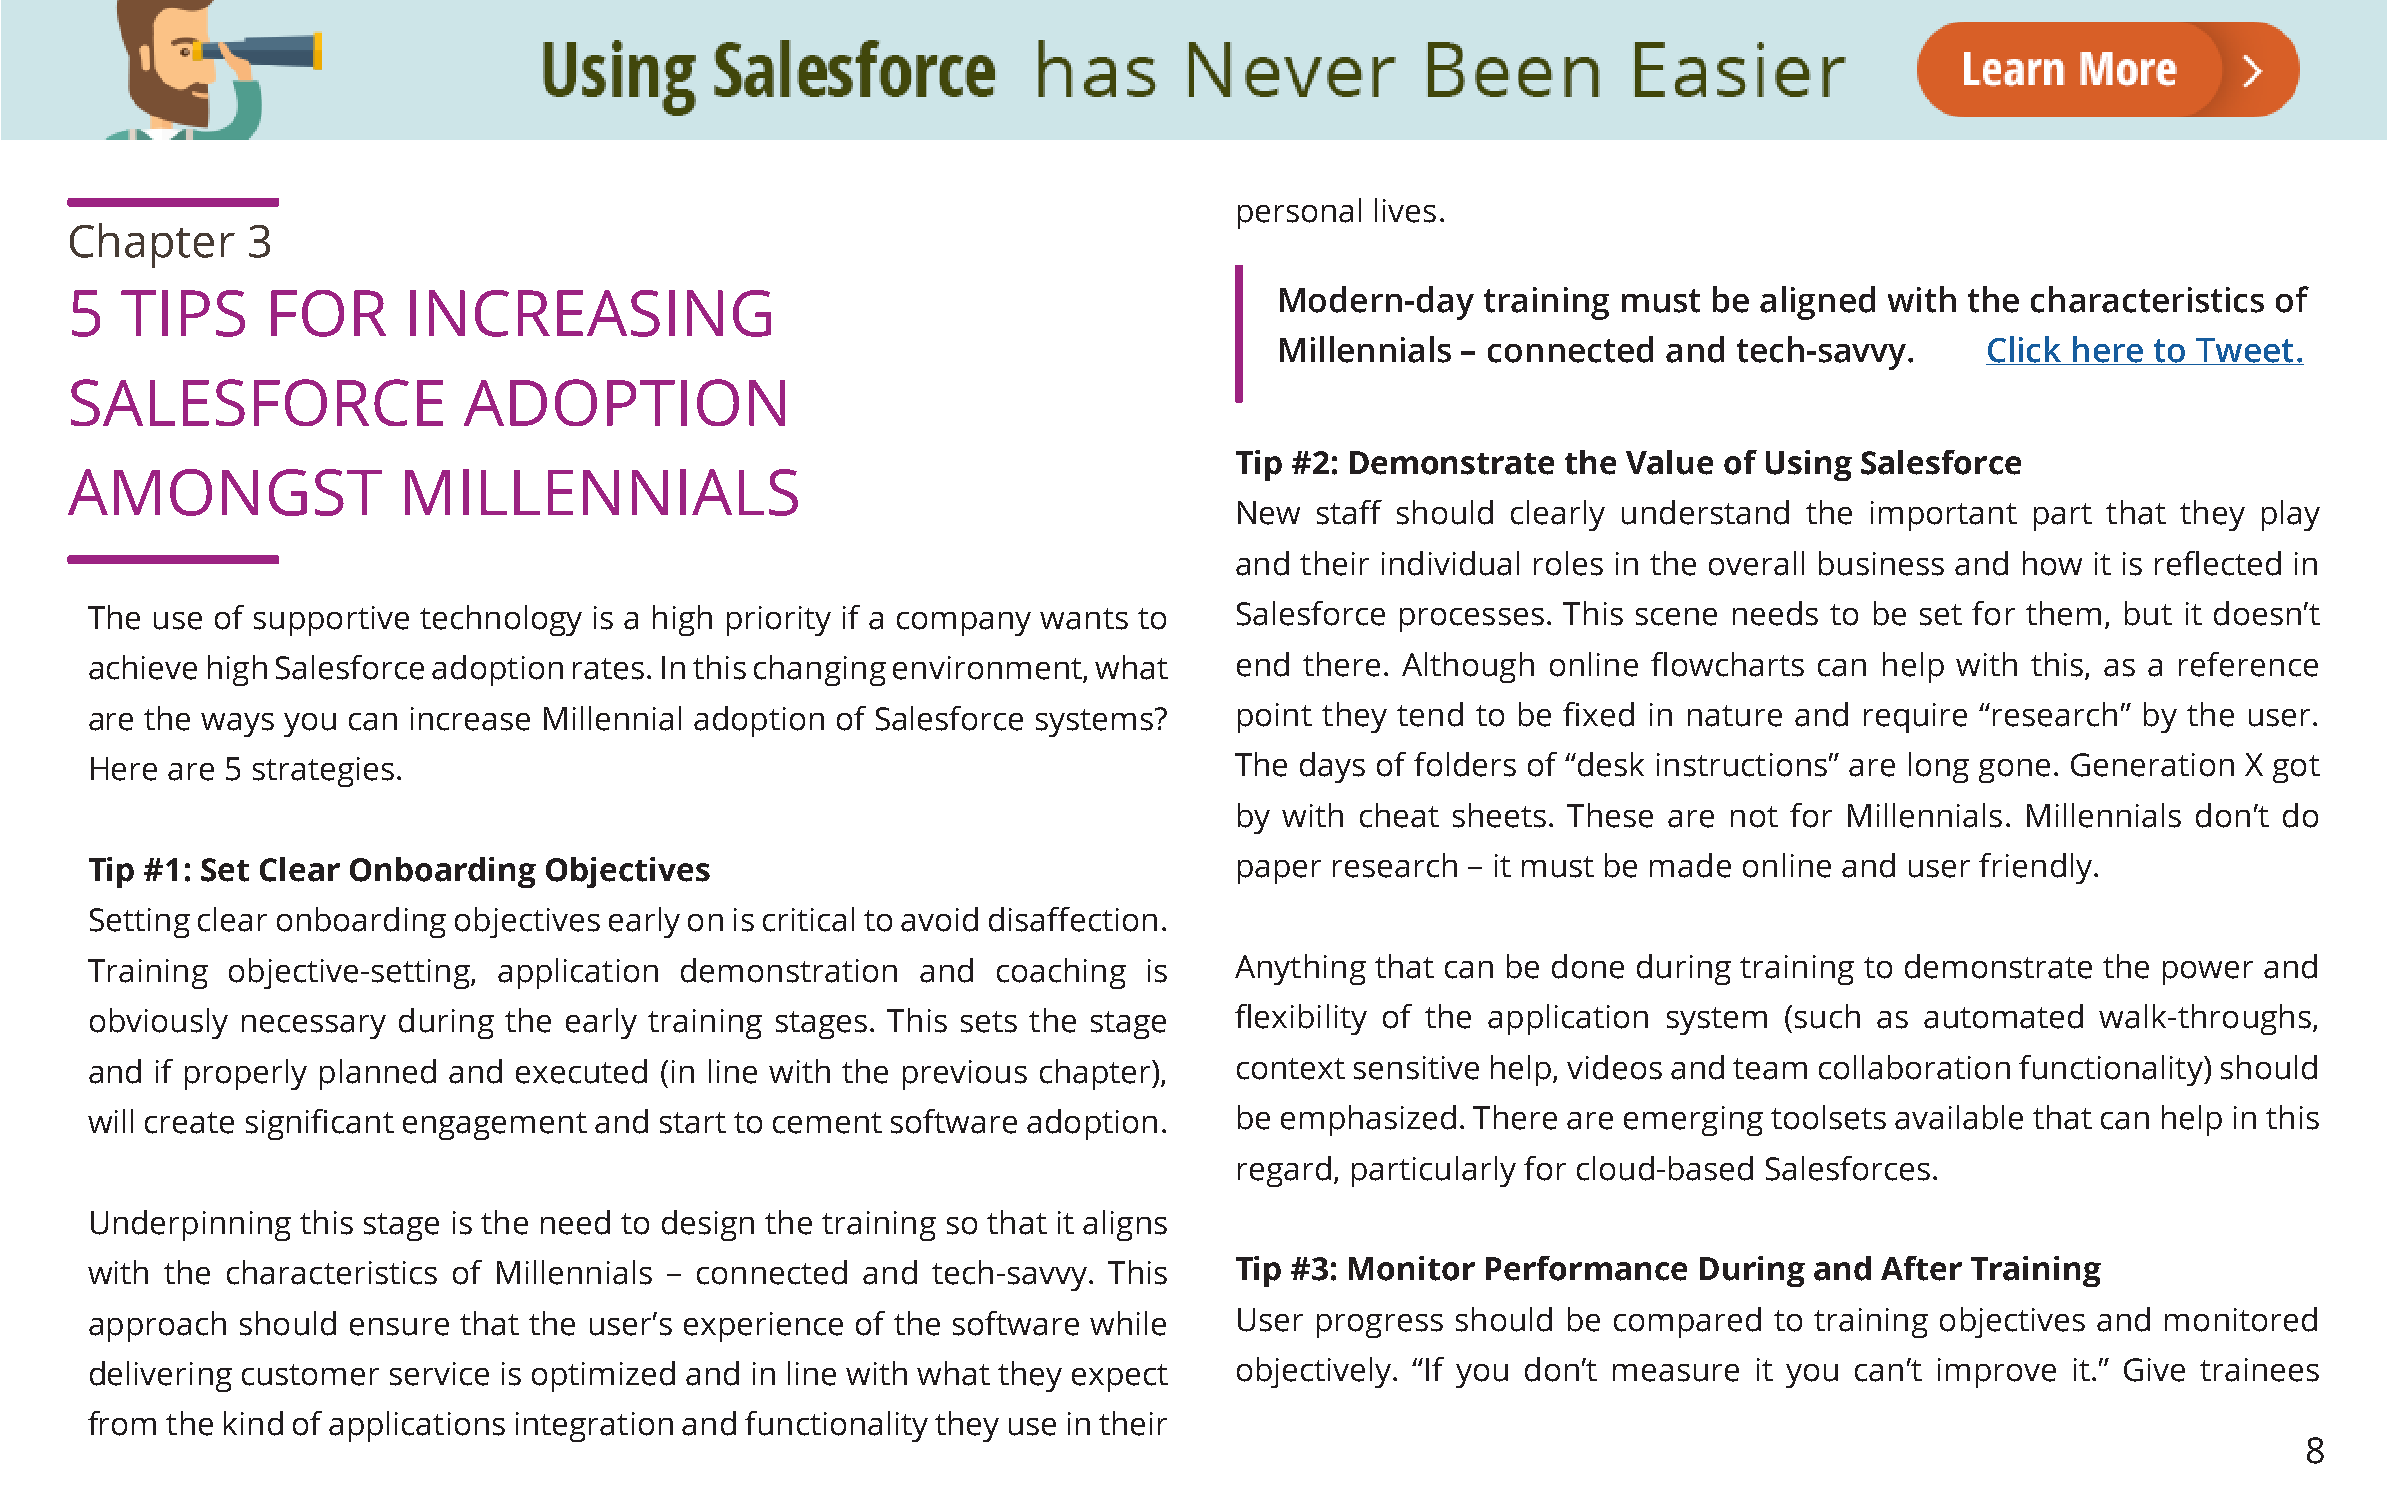 The image size is (2387, 1492). I want to click on personal, so click(1299, 213).
